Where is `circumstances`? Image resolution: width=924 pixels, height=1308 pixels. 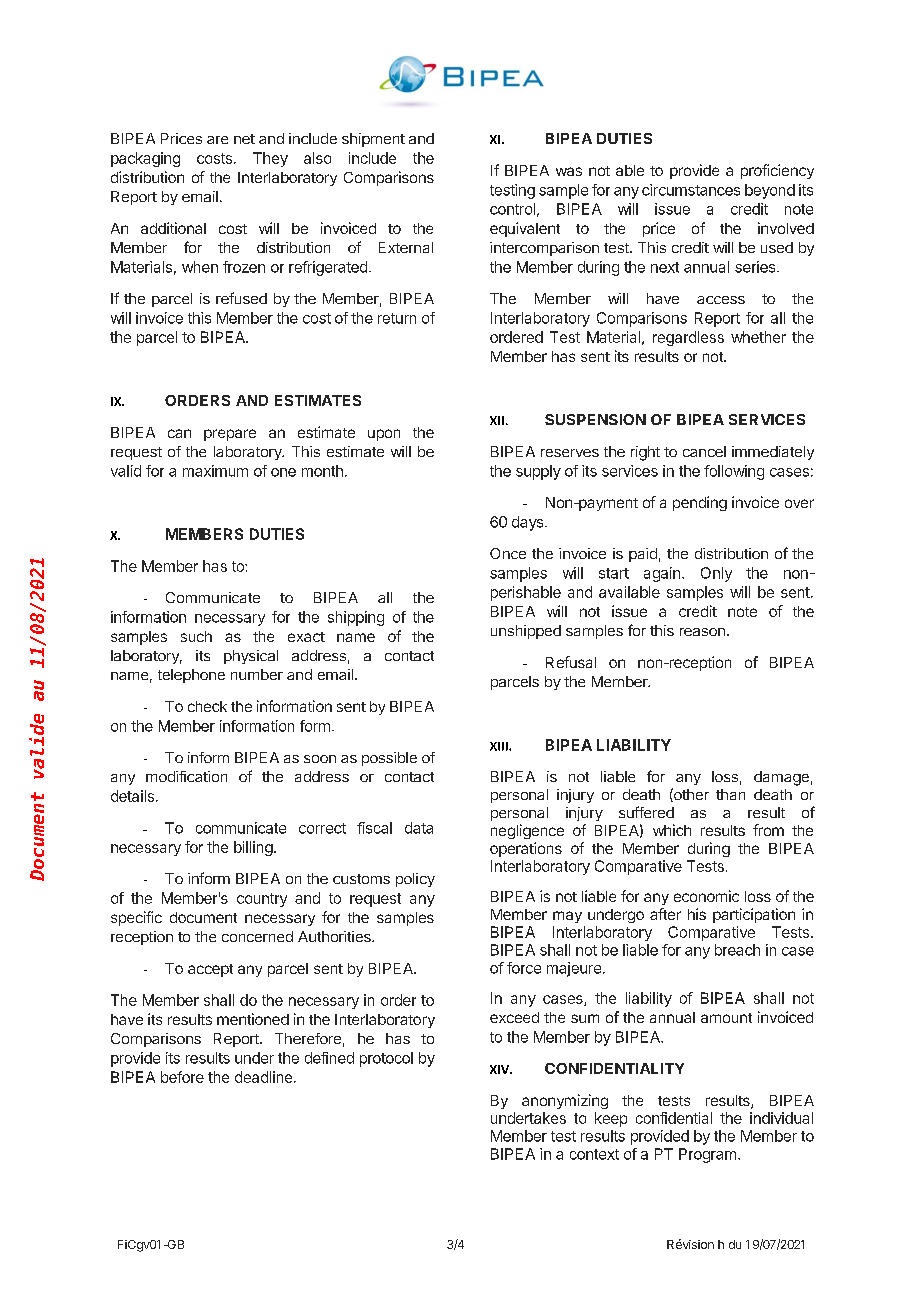 circumstances is located at coordinates (691, 190).
